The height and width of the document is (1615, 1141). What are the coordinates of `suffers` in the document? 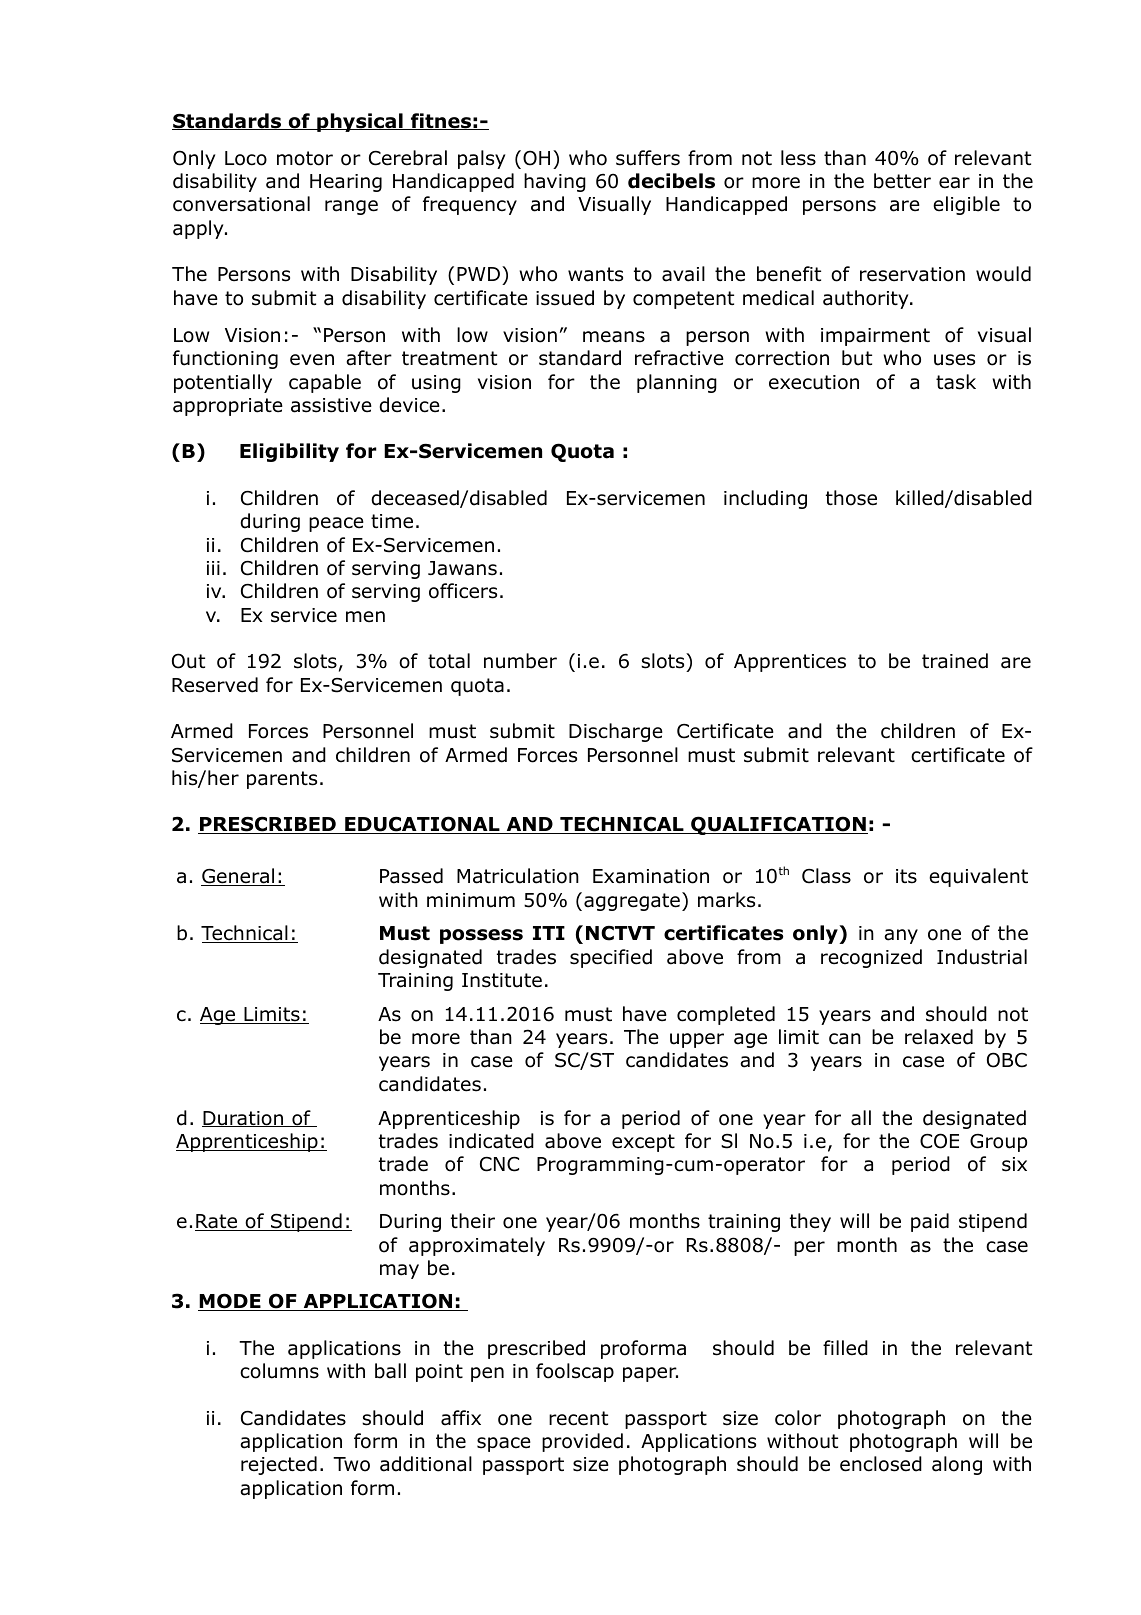 It's located at (648, 158).
